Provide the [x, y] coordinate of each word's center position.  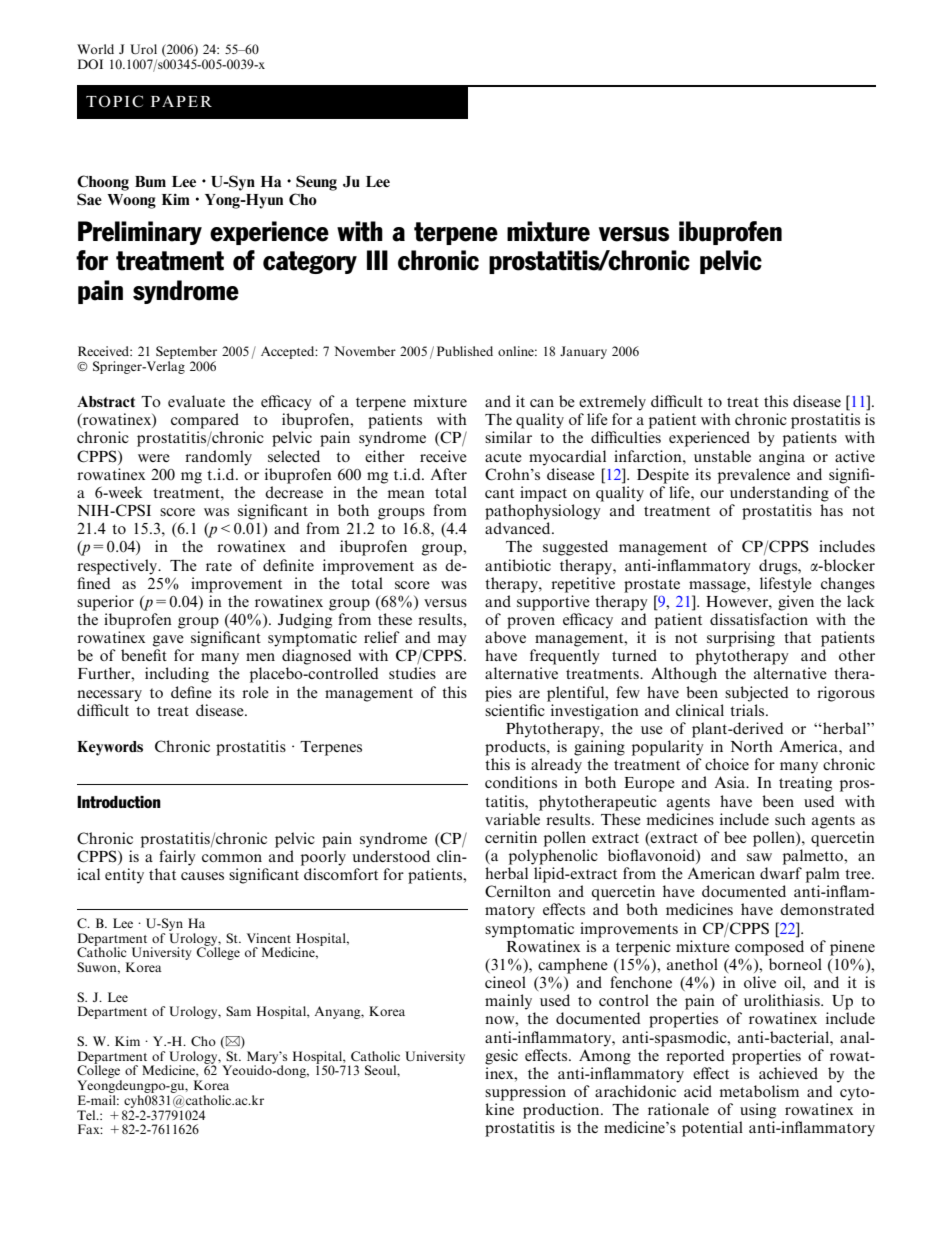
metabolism [759, 1091]
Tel [87, 1115]
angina [782, 458]
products [516, 748]
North [751, 746]
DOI [90, 64]
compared [205, 421]
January [583, 352]
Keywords [110, 748]
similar [508, 437]
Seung [316, 183]
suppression [525, 1093]
